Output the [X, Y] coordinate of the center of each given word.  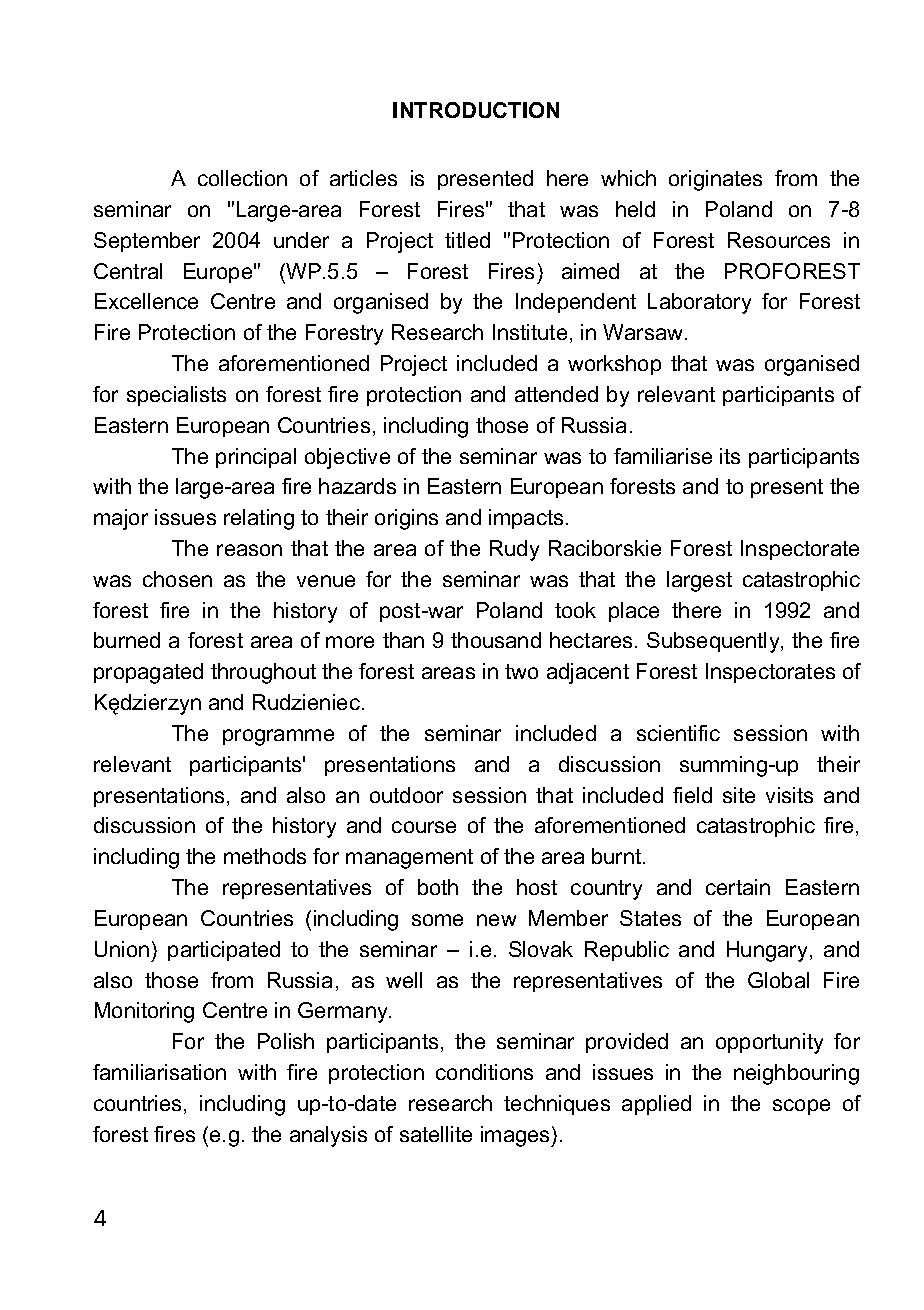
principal [256, 458]
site [739, 795]
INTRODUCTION [476, 110]
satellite [436, 1134]
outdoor [406, 795]
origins [406, 519]
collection [242, 178]
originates [715, 180]
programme [278, 737]
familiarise [663, 456]
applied [656, 1105]
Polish [286, 1041]
